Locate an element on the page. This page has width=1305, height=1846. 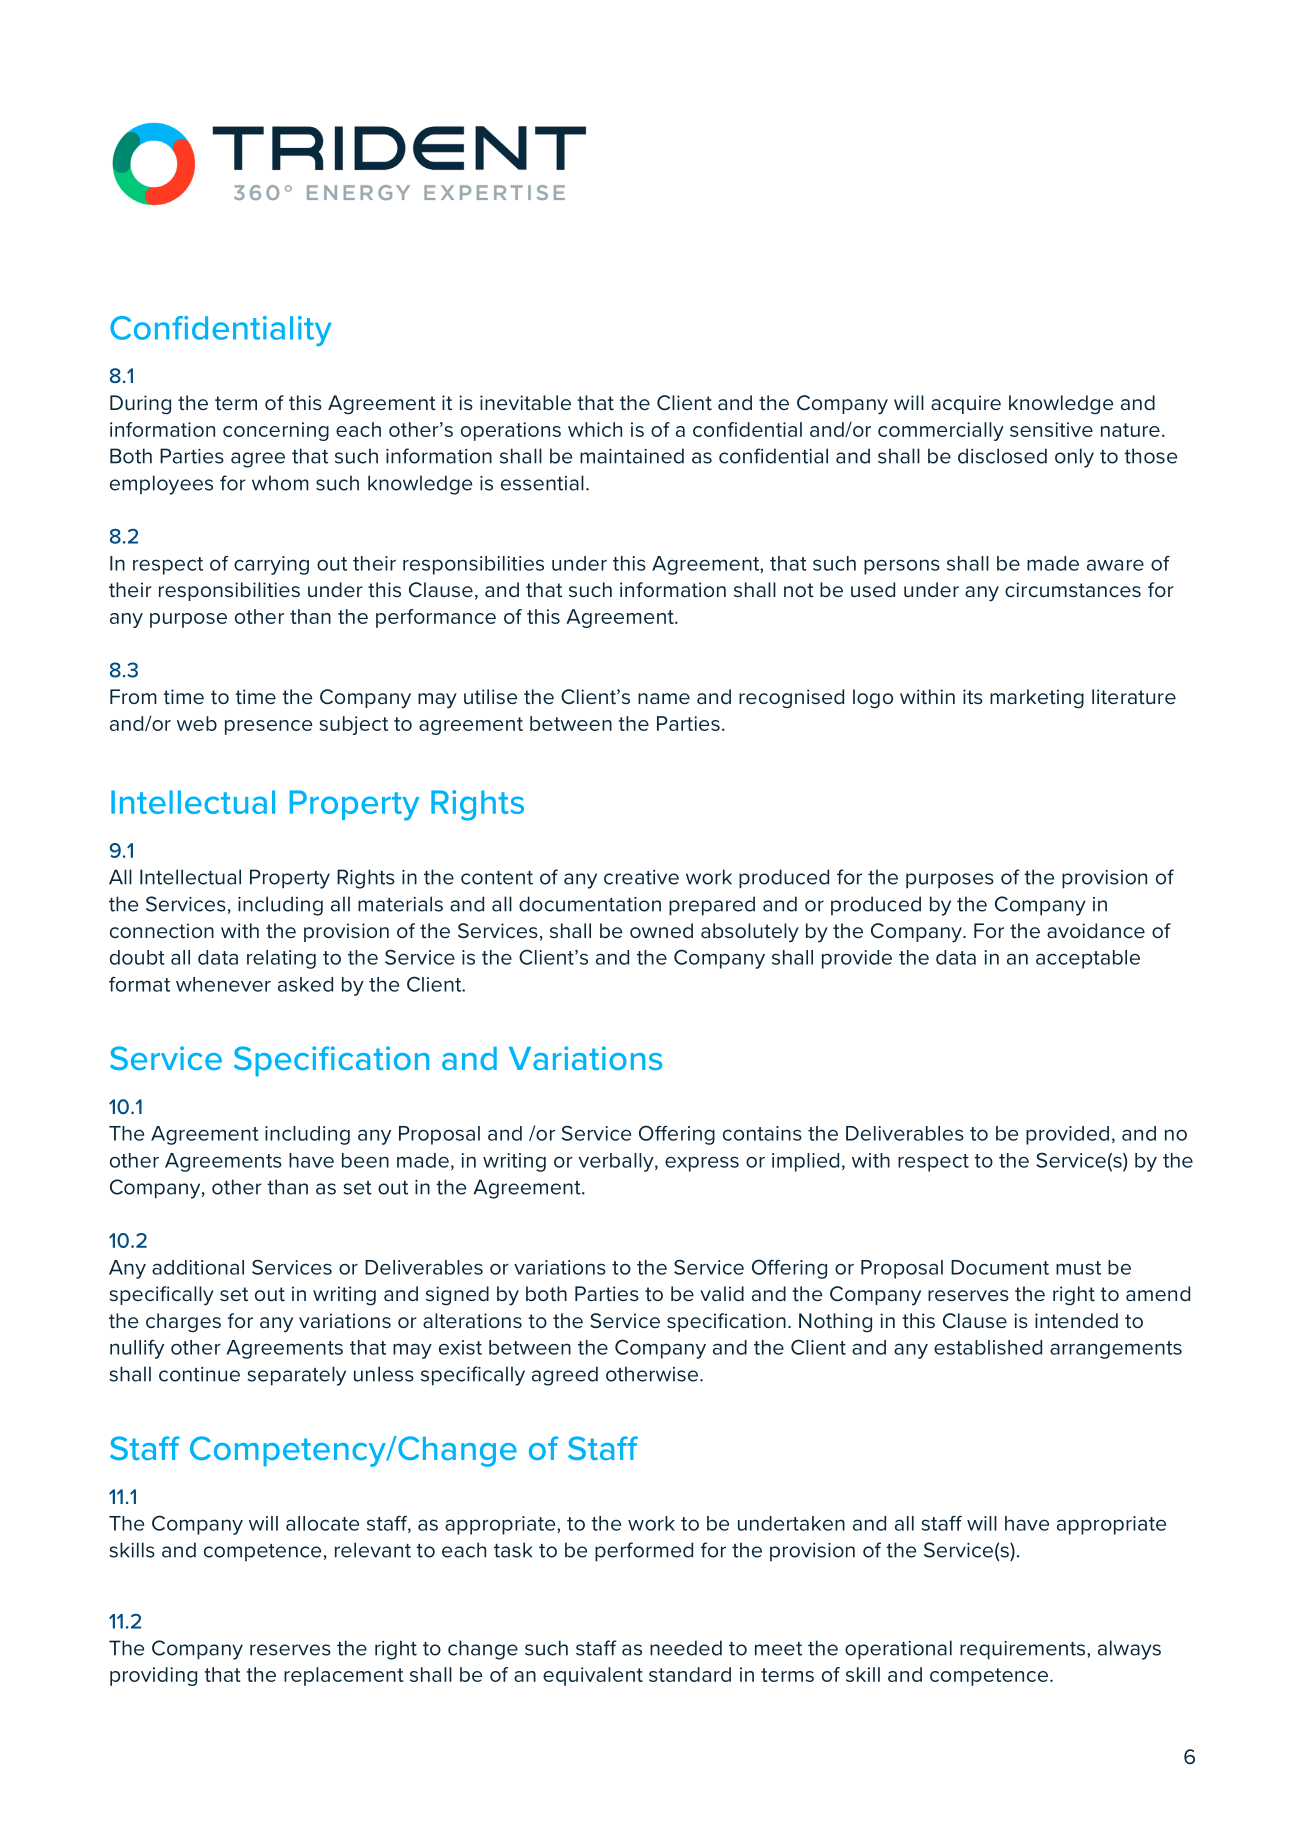
concerning is located at coordinates (276, 431).
